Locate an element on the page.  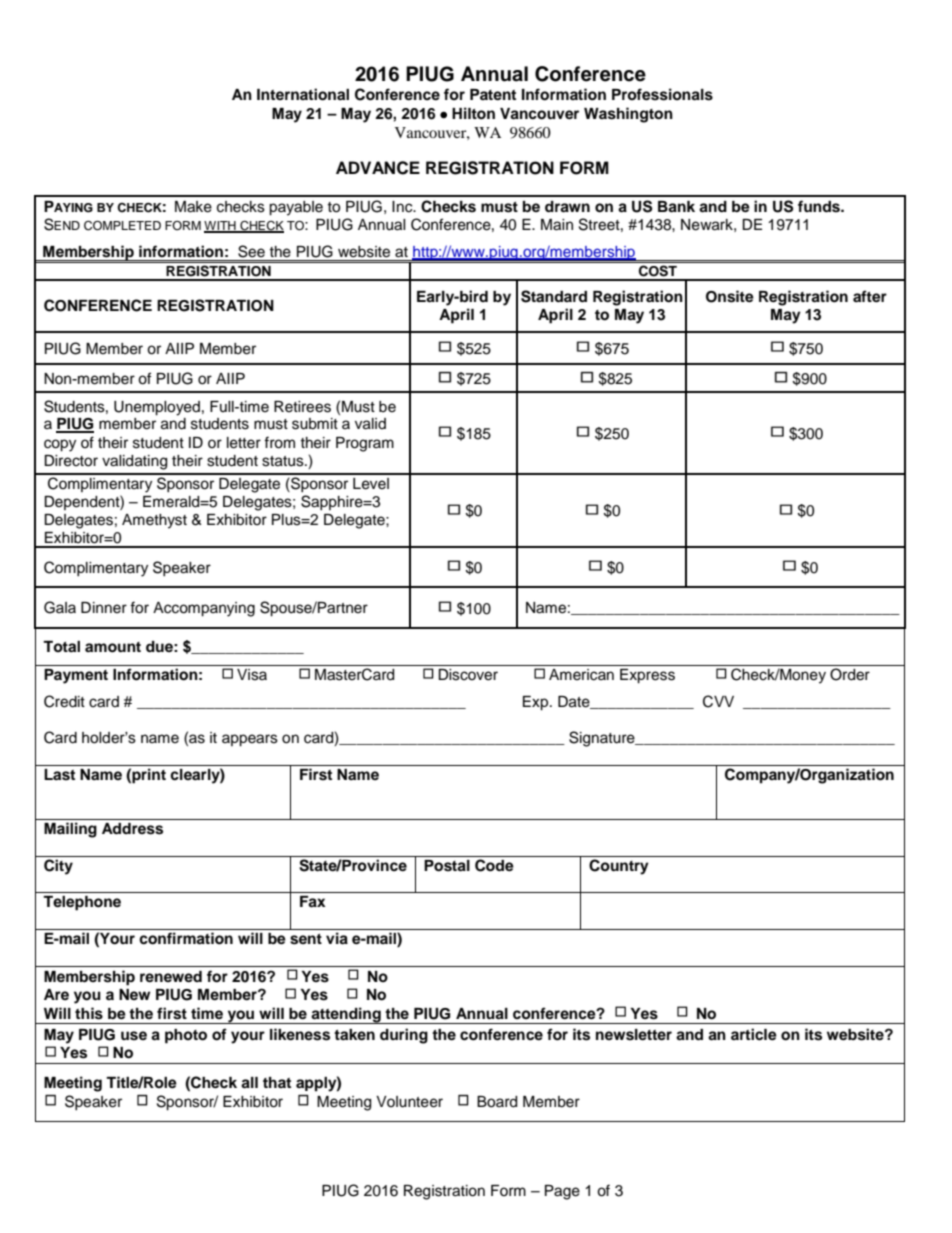
Hilton is located at coordinates (473, 113).
